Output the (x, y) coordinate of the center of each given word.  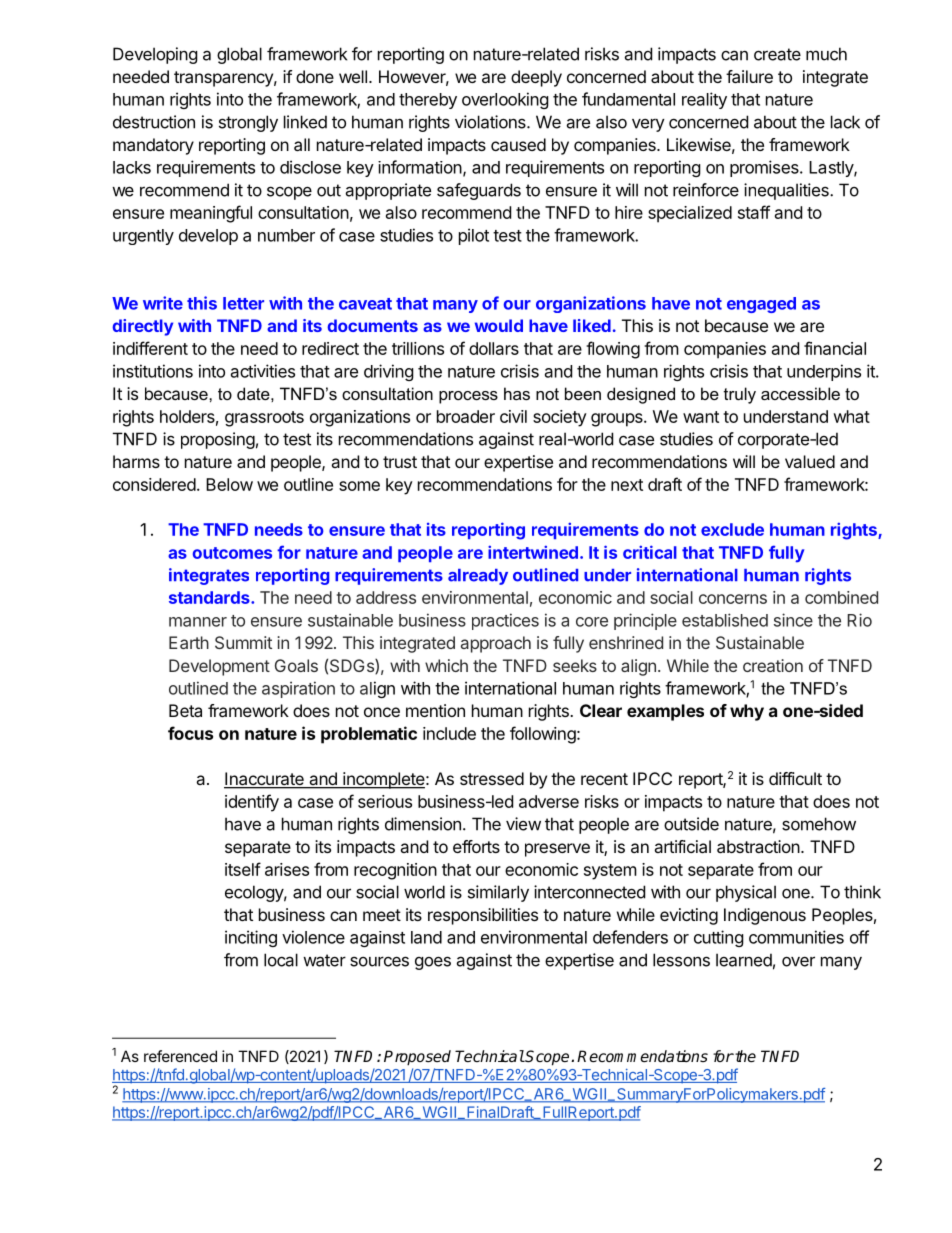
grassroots (264, 419)
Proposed (417, 1058)
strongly (248, 123)
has (517, 393)
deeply (536, 78)
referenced (180, 1056)
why (747, 712)
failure (749, 76)
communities (796, 937)
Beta (185, 710)
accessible (800, 393)
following (543, 735)
